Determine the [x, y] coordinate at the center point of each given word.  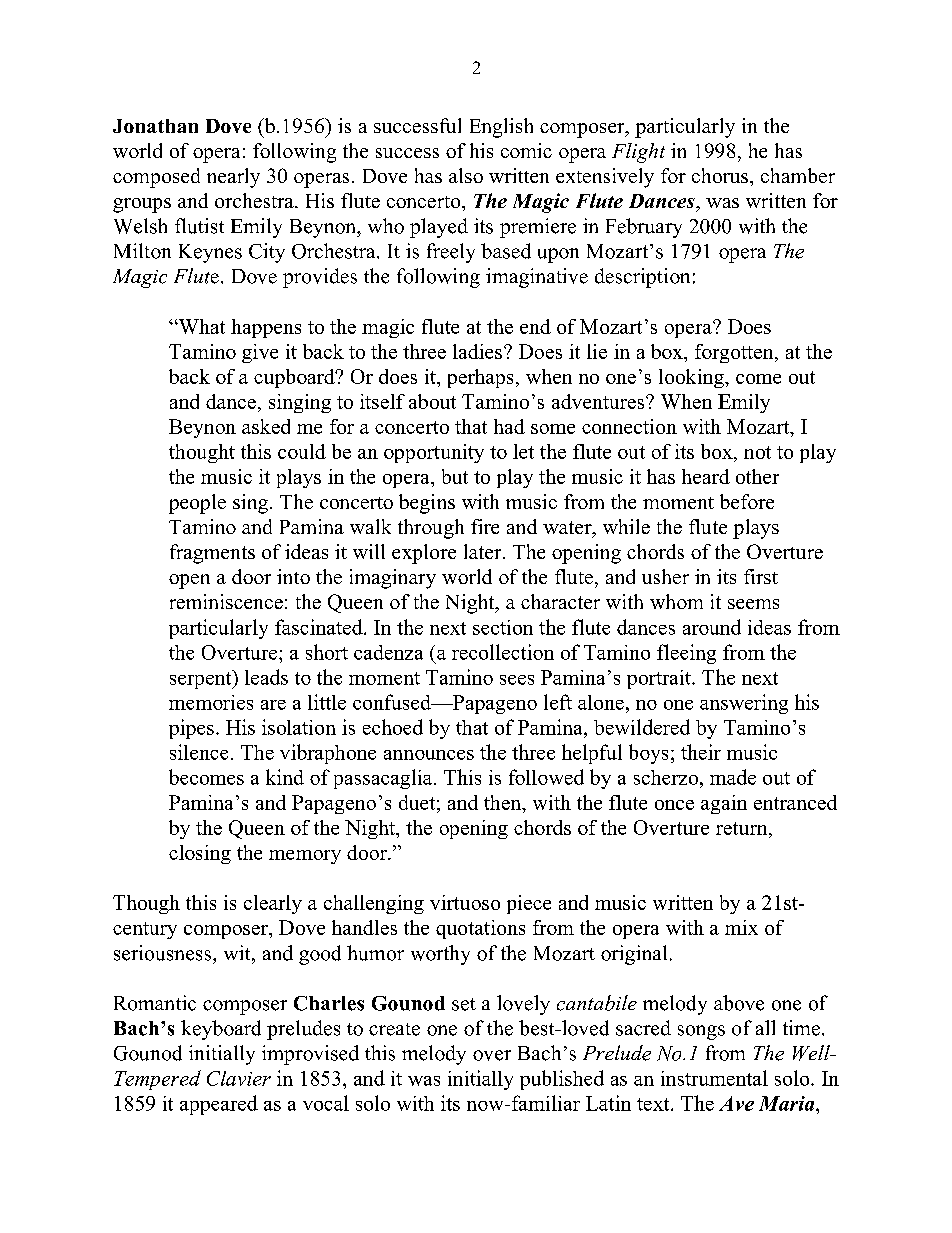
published [562, 1080]
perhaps [480, 378]
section [503, 627]
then [504, 802]
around [712, 627]
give [260, 353]
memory [305, 857]
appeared [219, 1105]
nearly [233, 178]
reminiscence [226, 601]
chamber [798, 175]
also [466, 175]
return [743, 828]
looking [692, 378]
